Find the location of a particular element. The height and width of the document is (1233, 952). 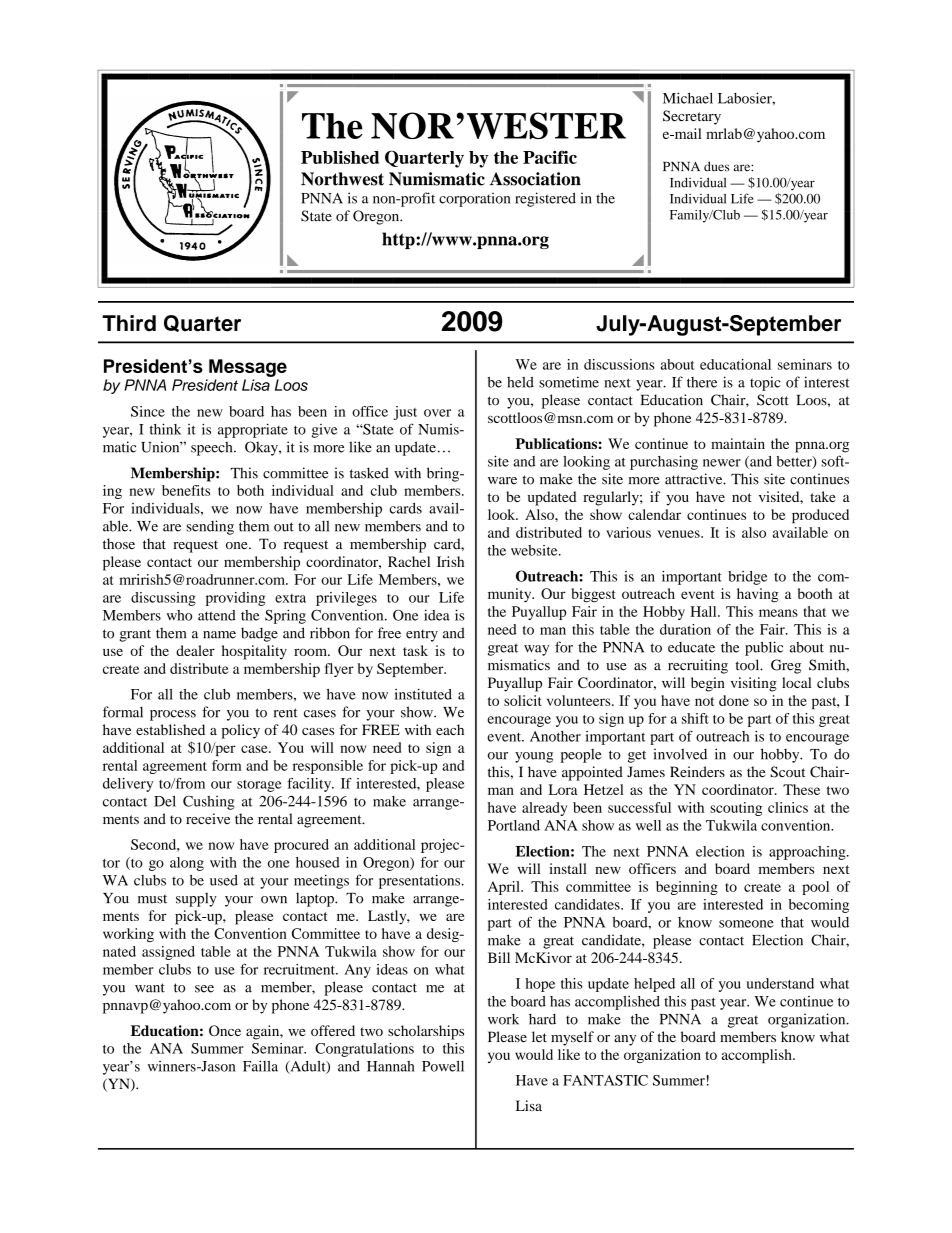

Once is located at coordinates (225, 1030).
